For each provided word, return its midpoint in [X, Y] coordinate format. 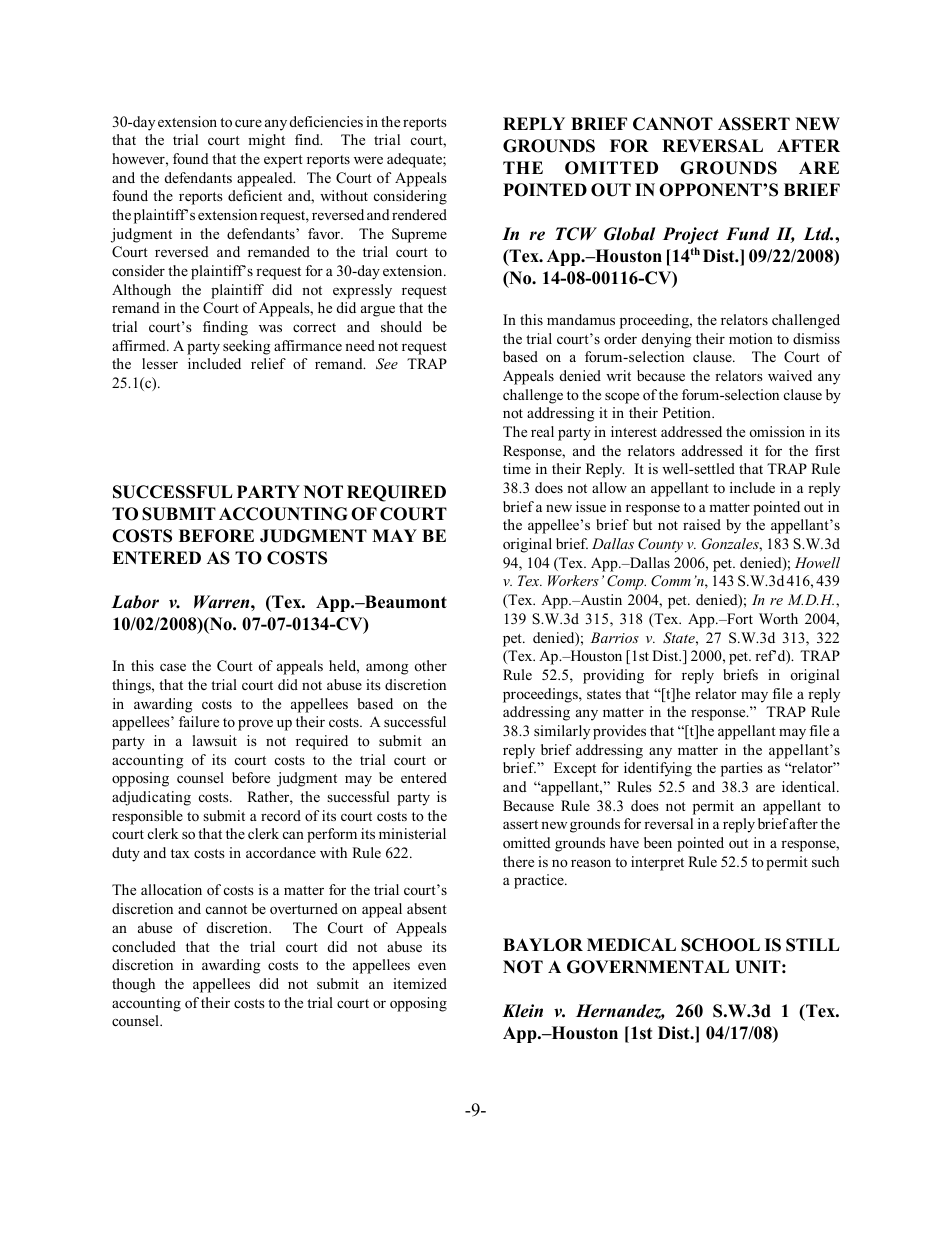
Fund [748, 234]
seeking [246, 347]
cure [248, 123]
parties [742, 769]
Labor [135, 602]
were [368, 160]
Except [575, 769]
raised [702, 524]
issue [591, 506]
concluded [144, 946]
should [401, 326]
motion [751, 338]
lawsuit [214, 740]
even [432, 966]
